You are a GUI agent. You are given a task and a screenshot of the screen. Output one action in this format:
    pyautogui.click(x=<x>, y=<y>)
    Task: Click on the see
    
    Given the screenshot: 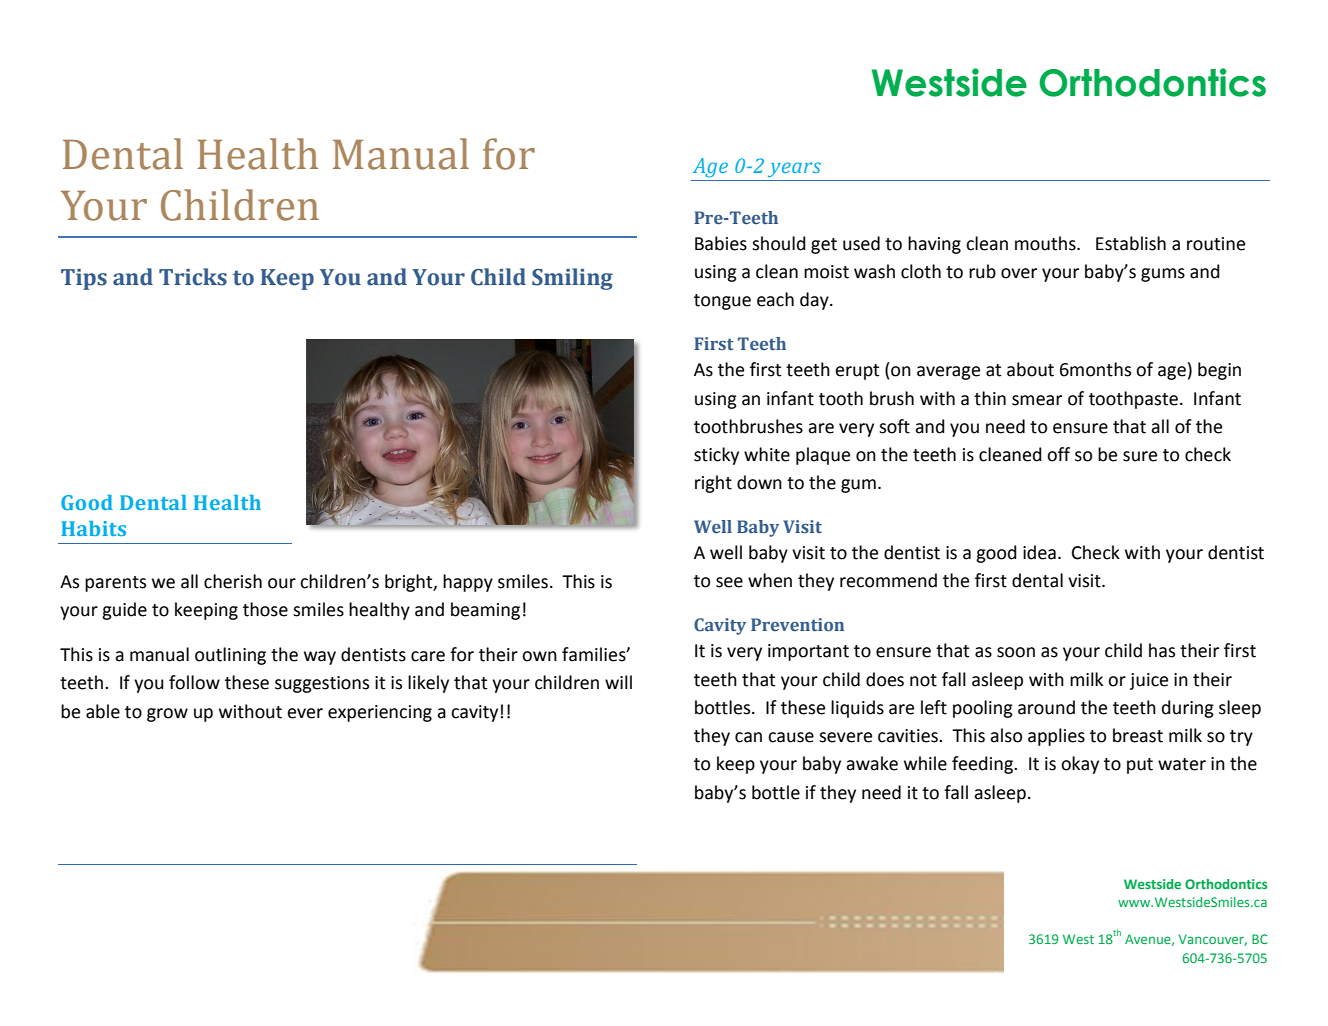 What is the action you would take?
    pyautogui.click(x=729, y=582)
